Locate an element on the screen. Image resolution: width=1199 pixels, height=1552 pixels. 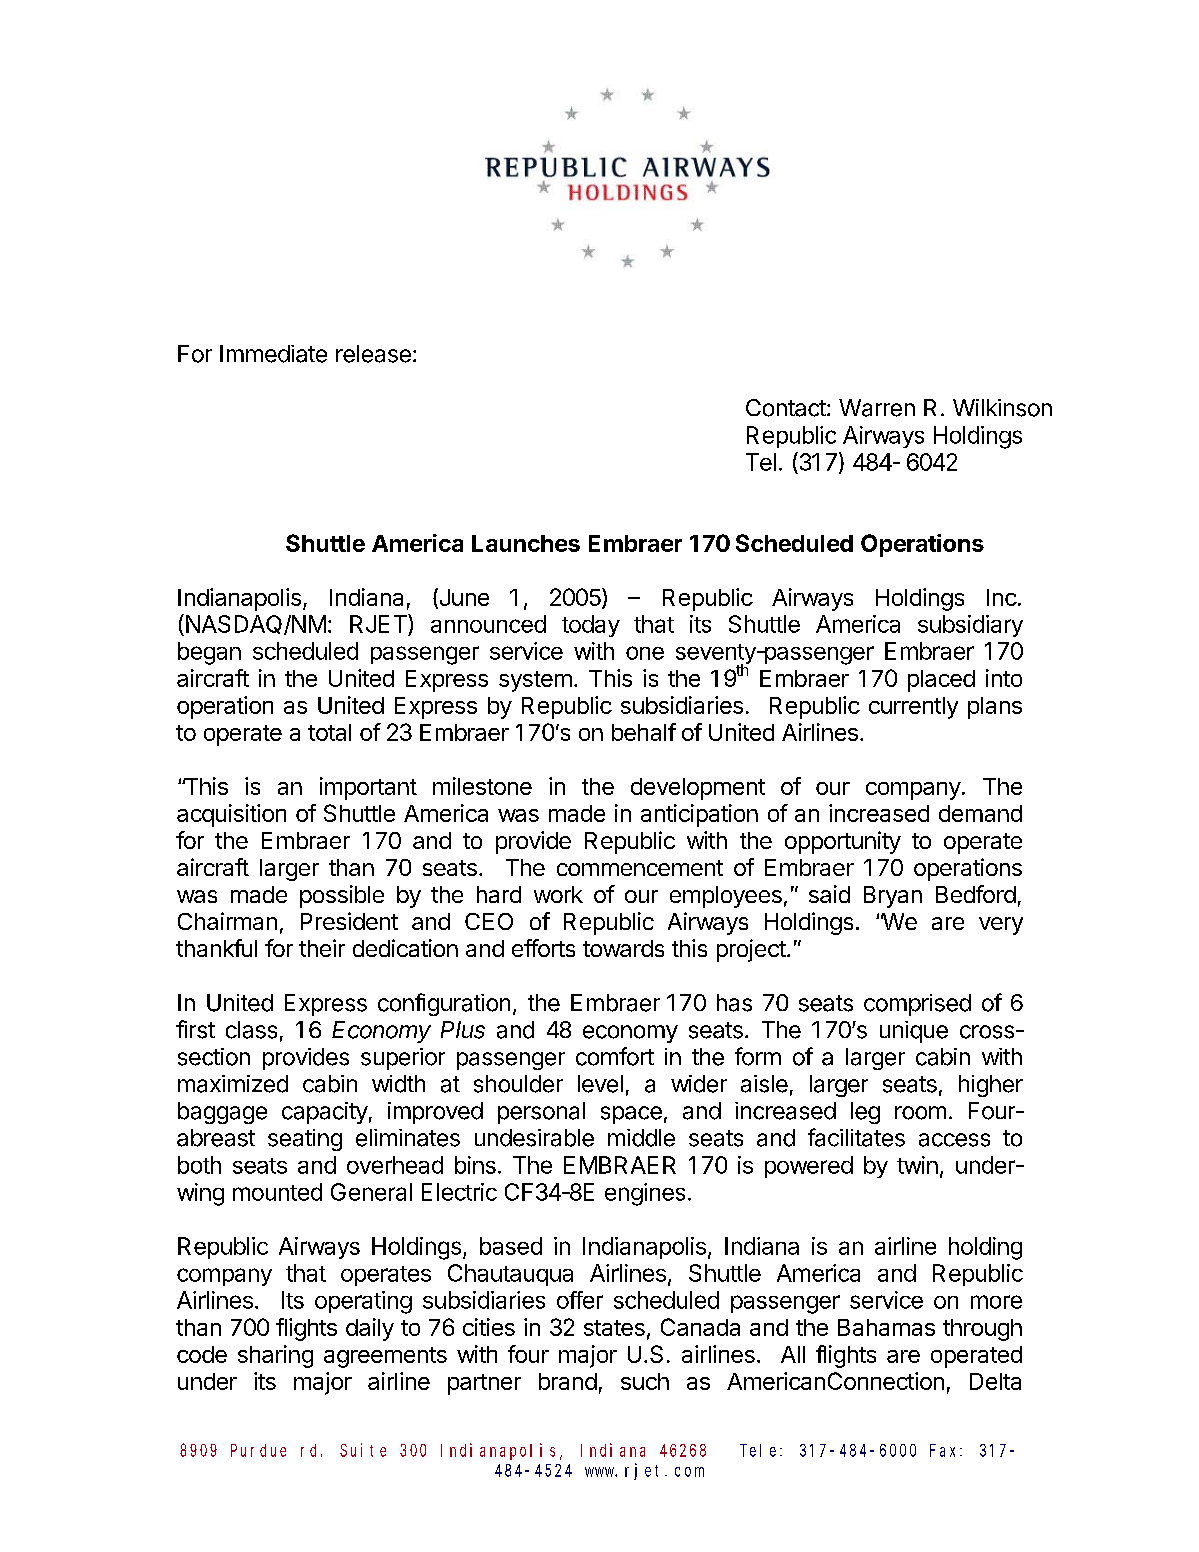
Contact is located at coordinates (787, 408).
